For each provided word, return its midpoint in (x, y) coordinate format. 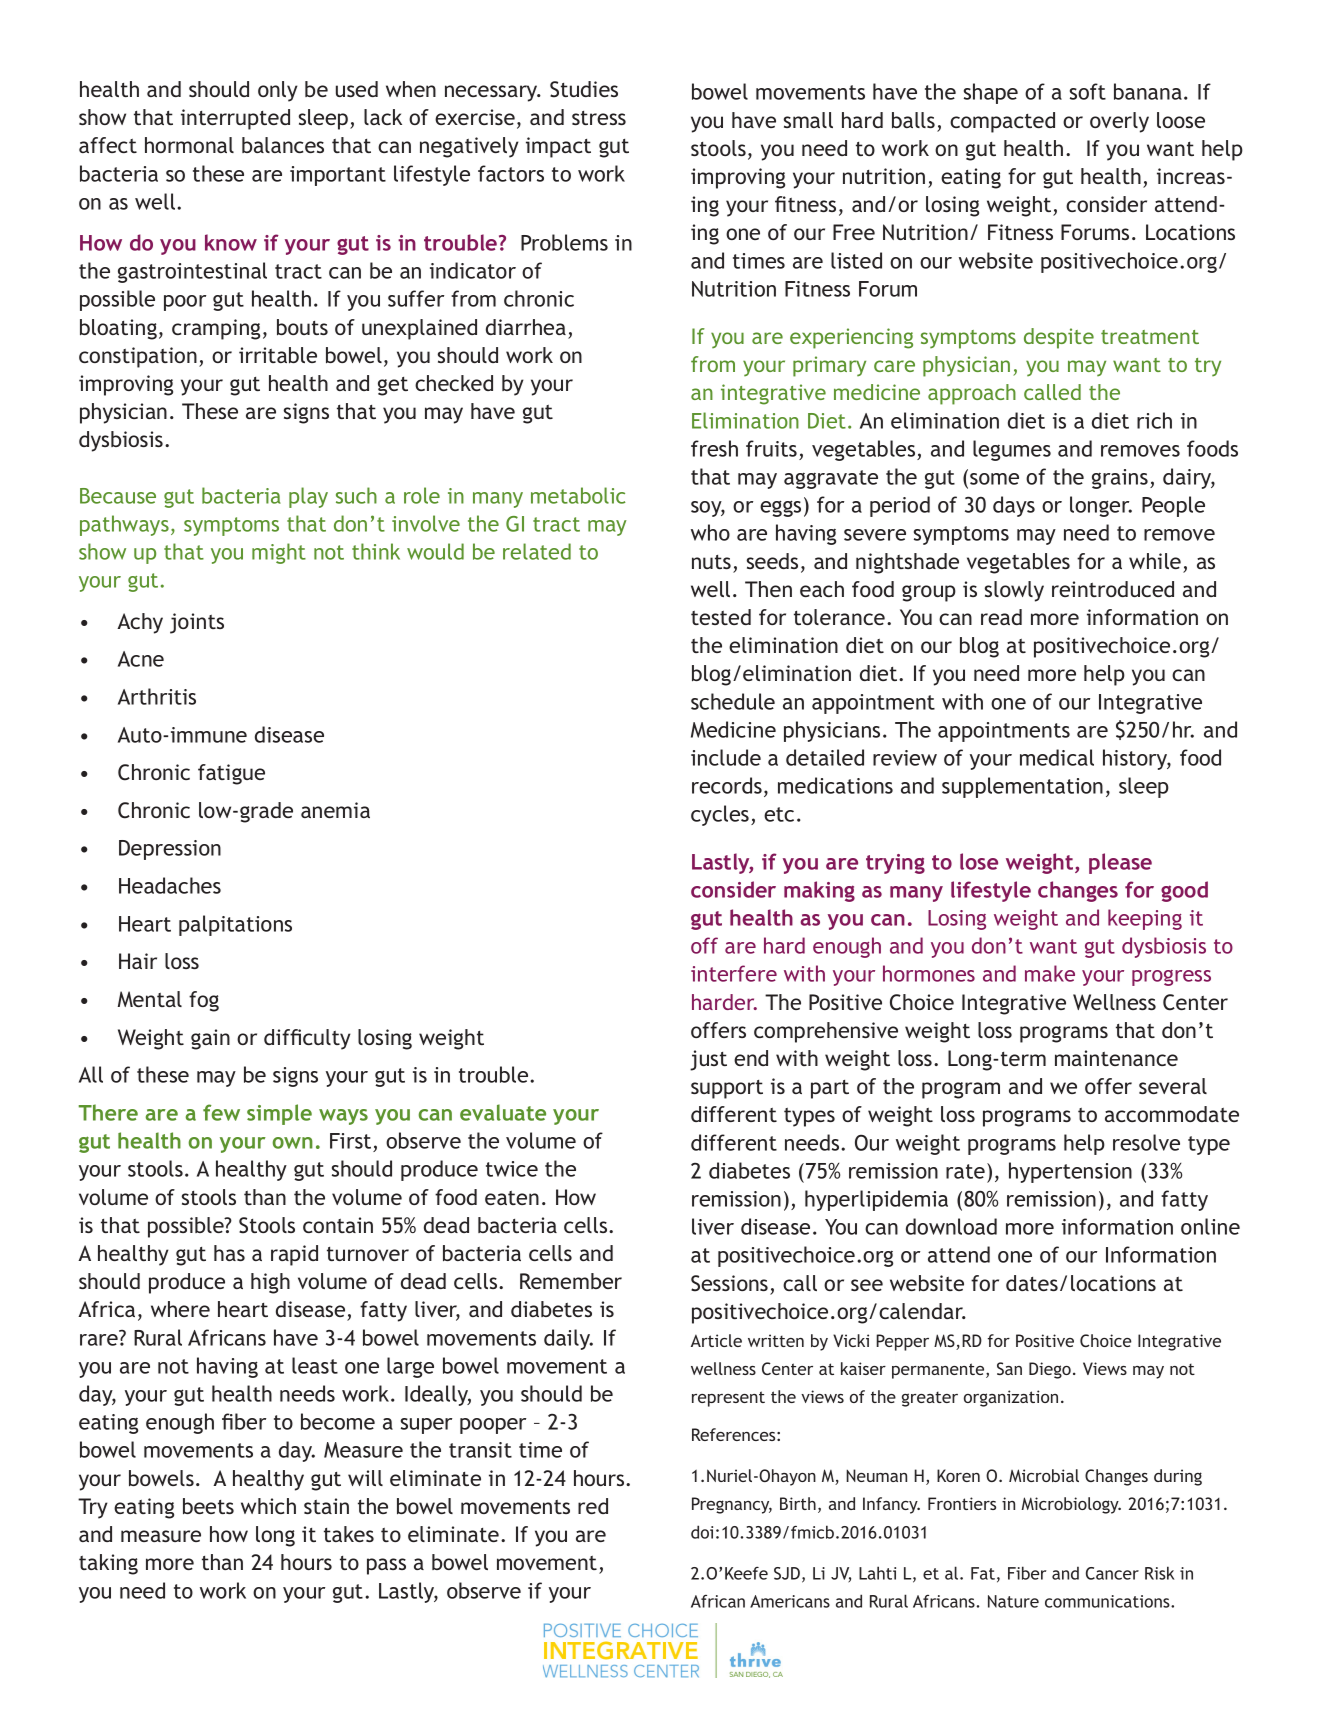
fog (204, 1001)
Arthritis (157, 696)
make (1050, 973)
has (229, 1253)
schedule (733, 701)
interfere (734, 973)
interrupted (235, 119)
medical (1057, 757)
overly (1119, 122)
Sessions (729, 1283)
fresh (714, 448)
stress (599, 118)
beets (208, 1506)
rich (1154, 420)
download (951, 1226)
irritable (278, 355)
